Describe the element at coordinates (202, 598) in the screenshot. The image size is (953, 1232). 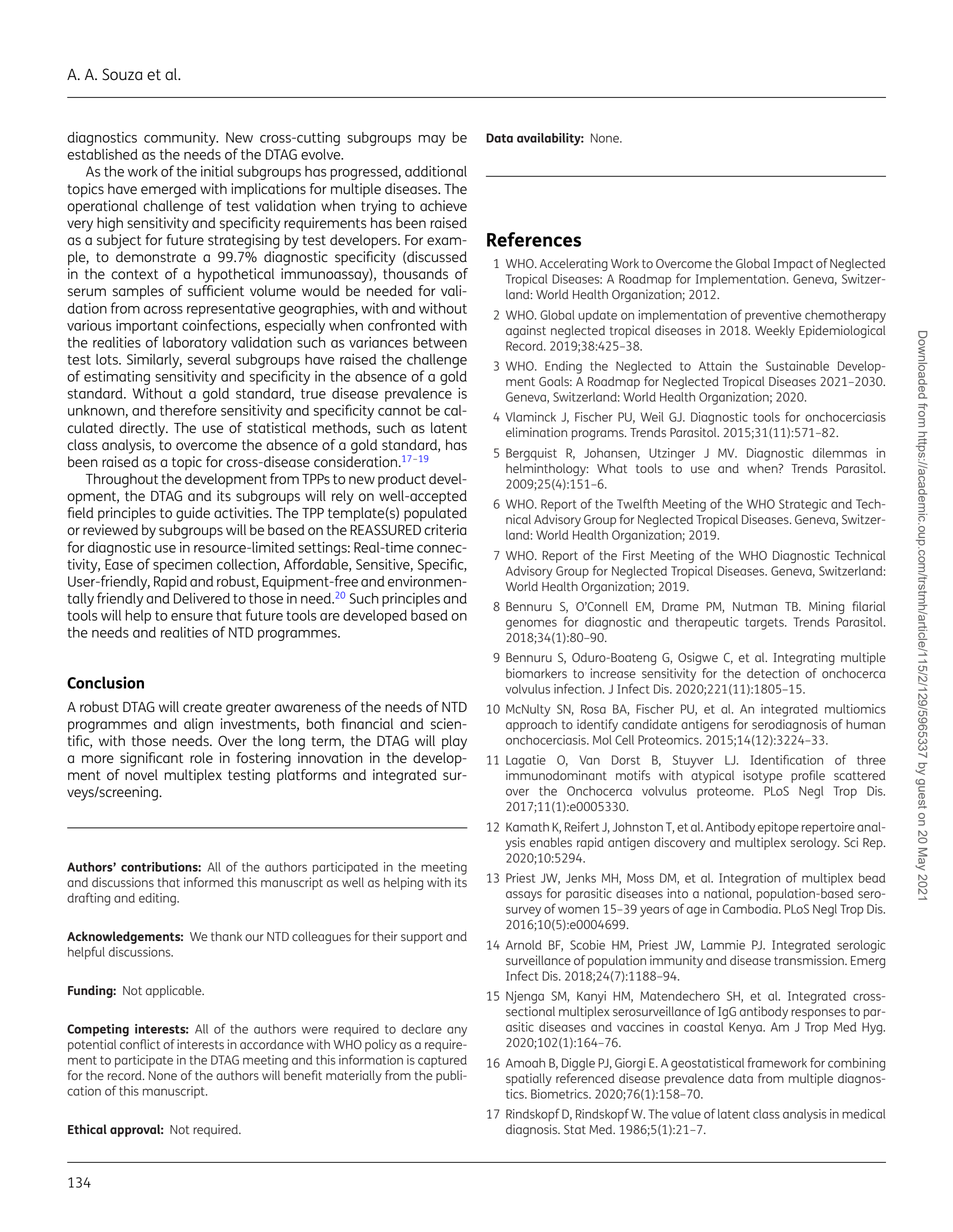
I see `Delivered` at that location.
